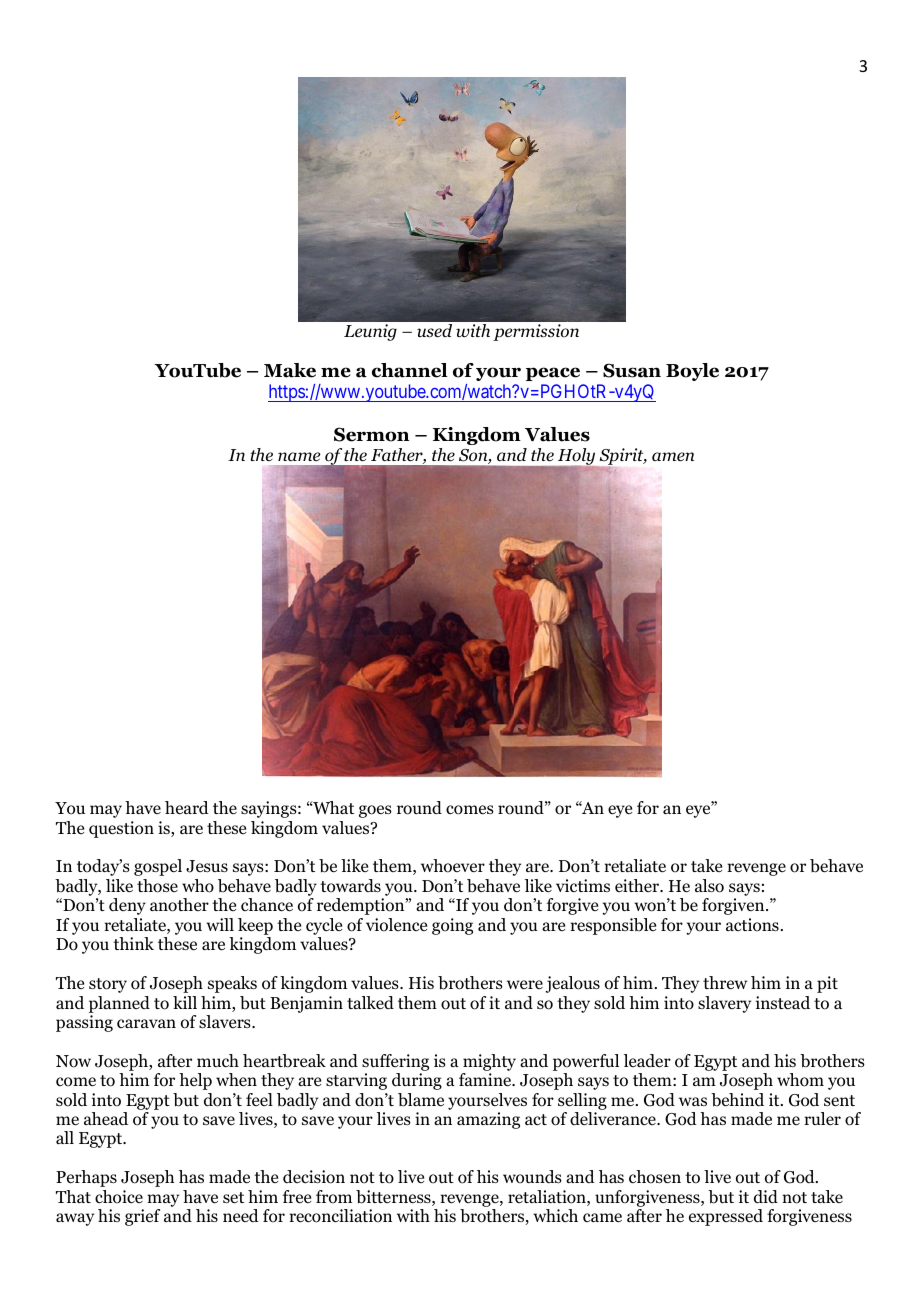  Describe the element at coordinates (766, 1197) in the screenshot. I see `did` at that location.
